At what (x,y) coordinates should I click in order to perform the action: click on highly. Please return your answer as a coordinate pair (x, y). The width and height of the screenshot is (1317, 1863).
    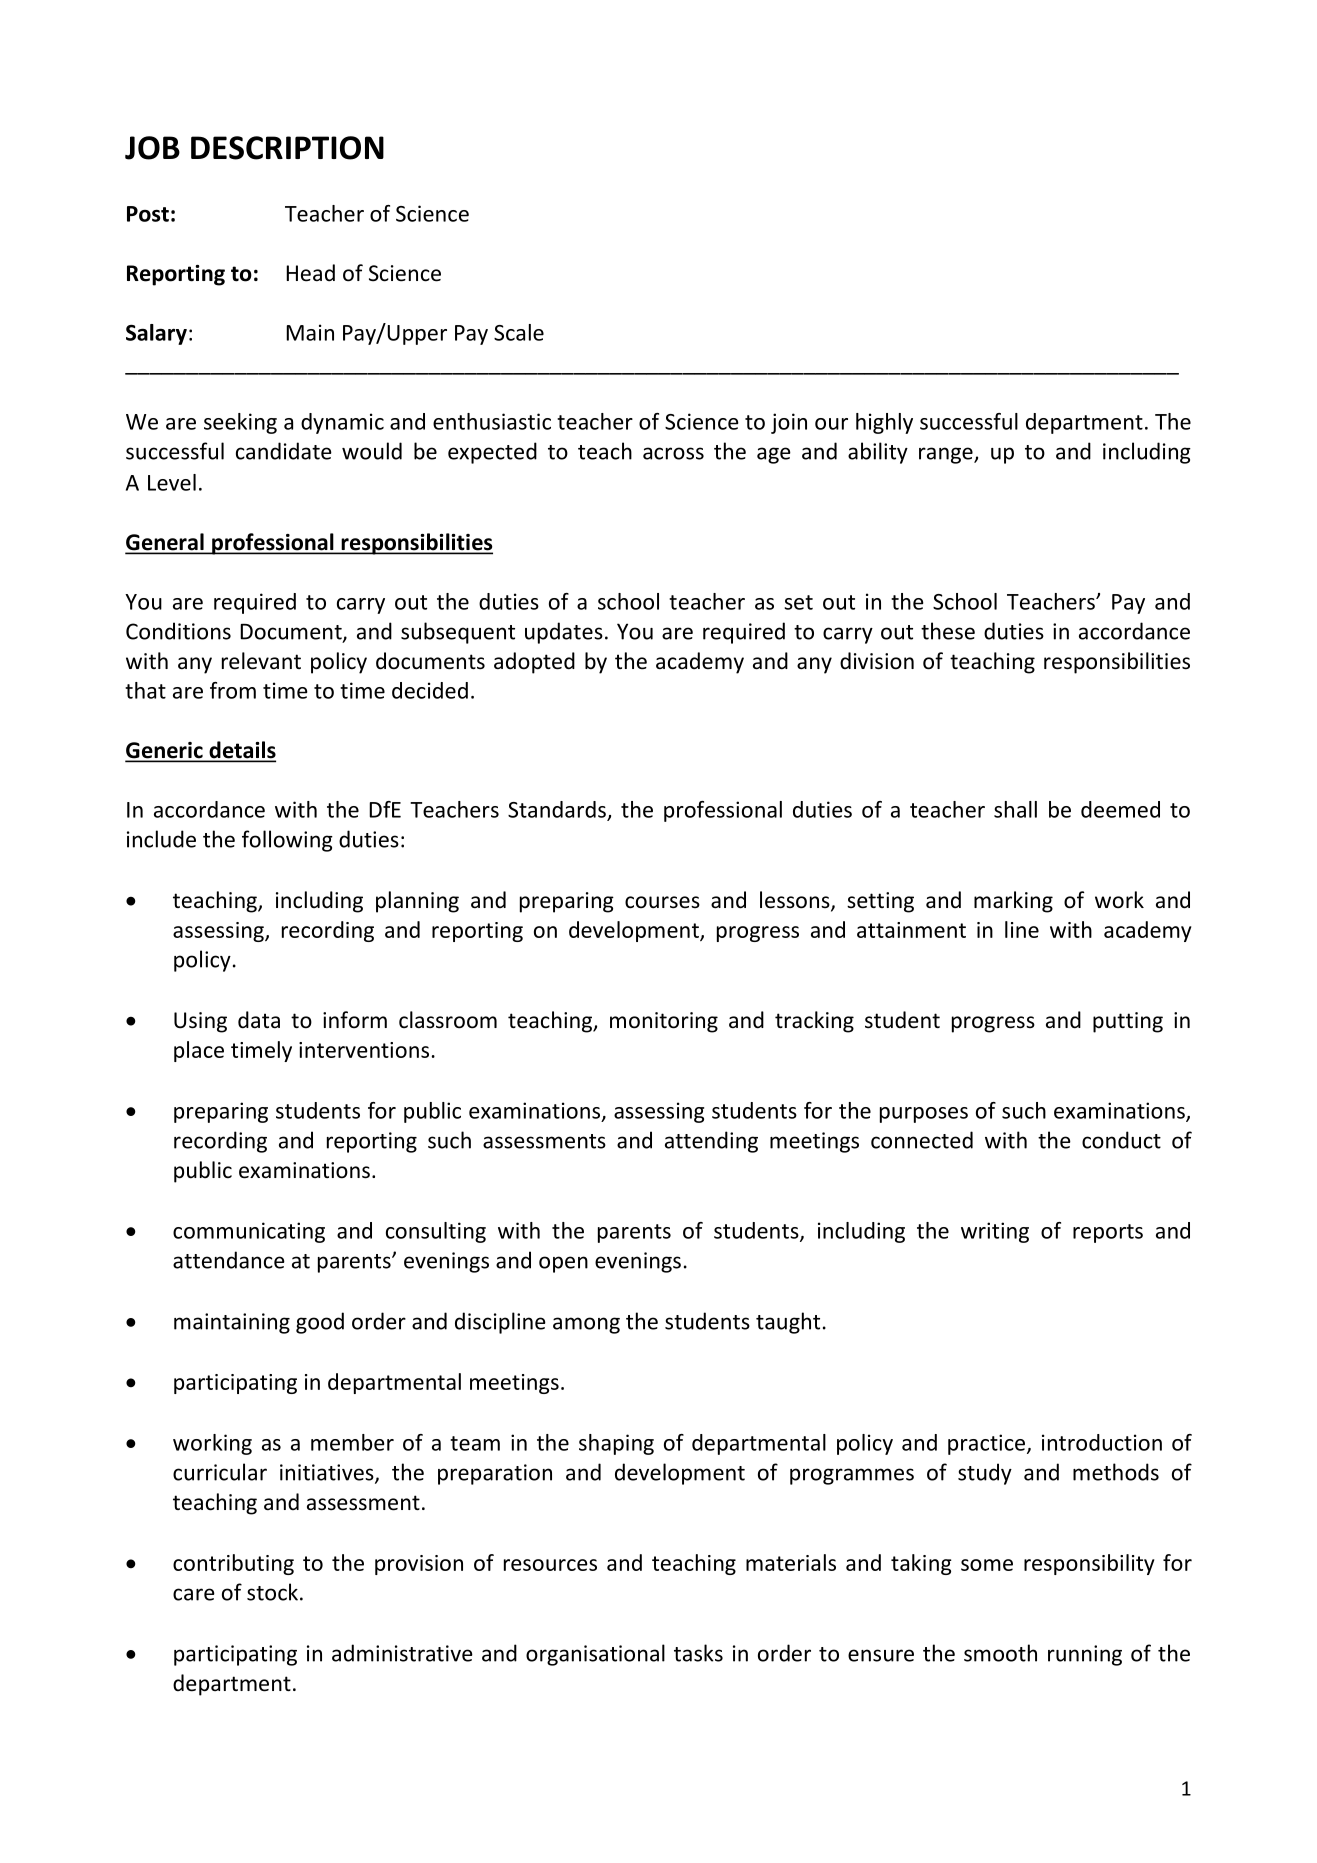
    Looking at the image, I should click on (884, 423).
